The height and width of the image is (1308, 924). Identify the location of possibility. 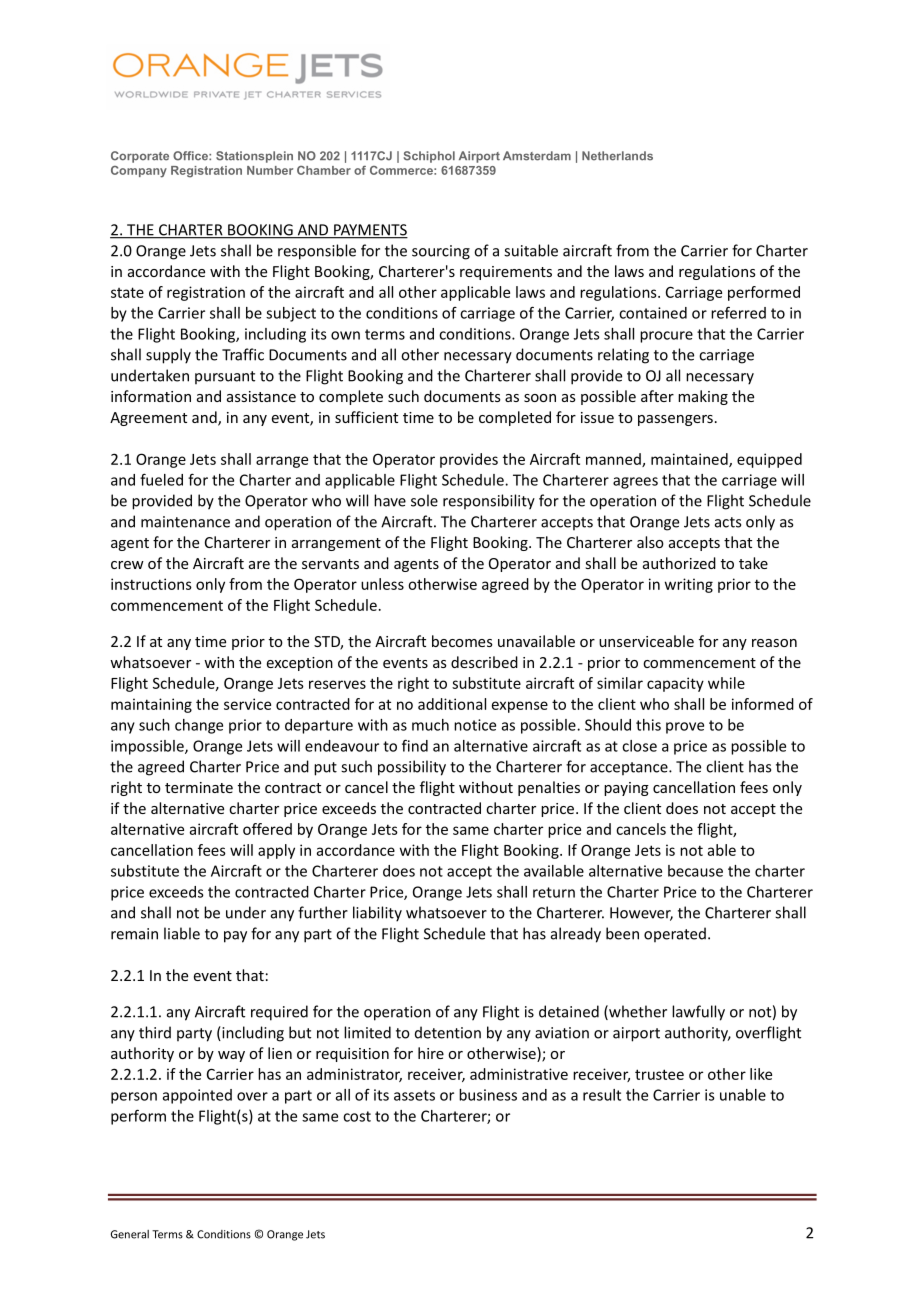
(412, 768).
